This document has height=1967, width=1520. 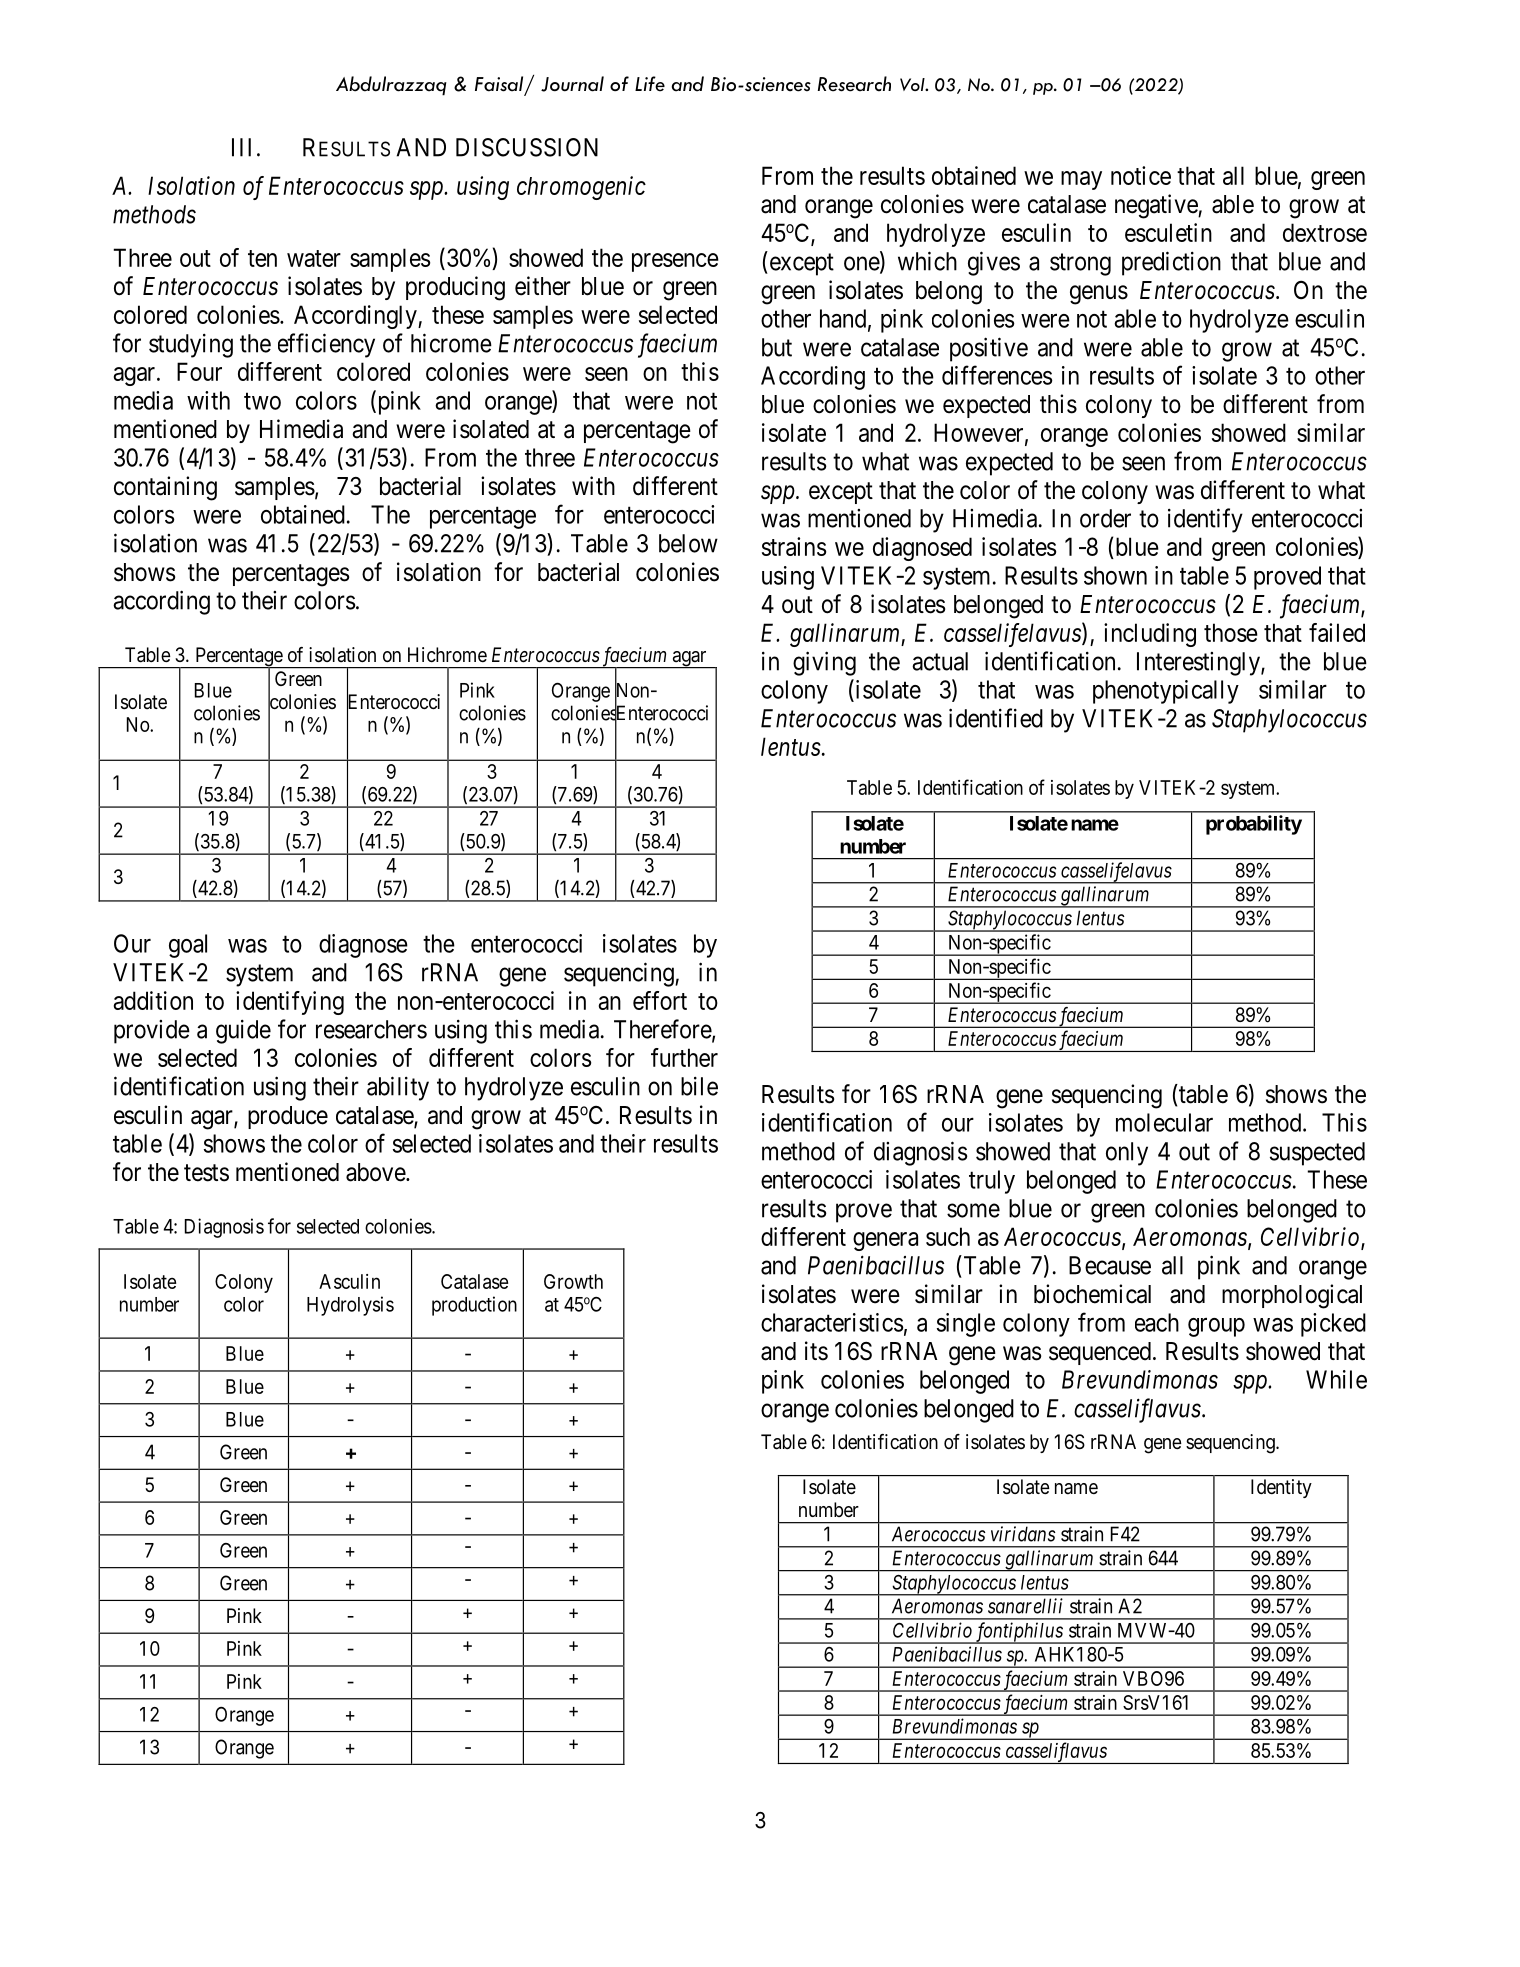 I want to click on bile, so click(x=699, y=1086).
